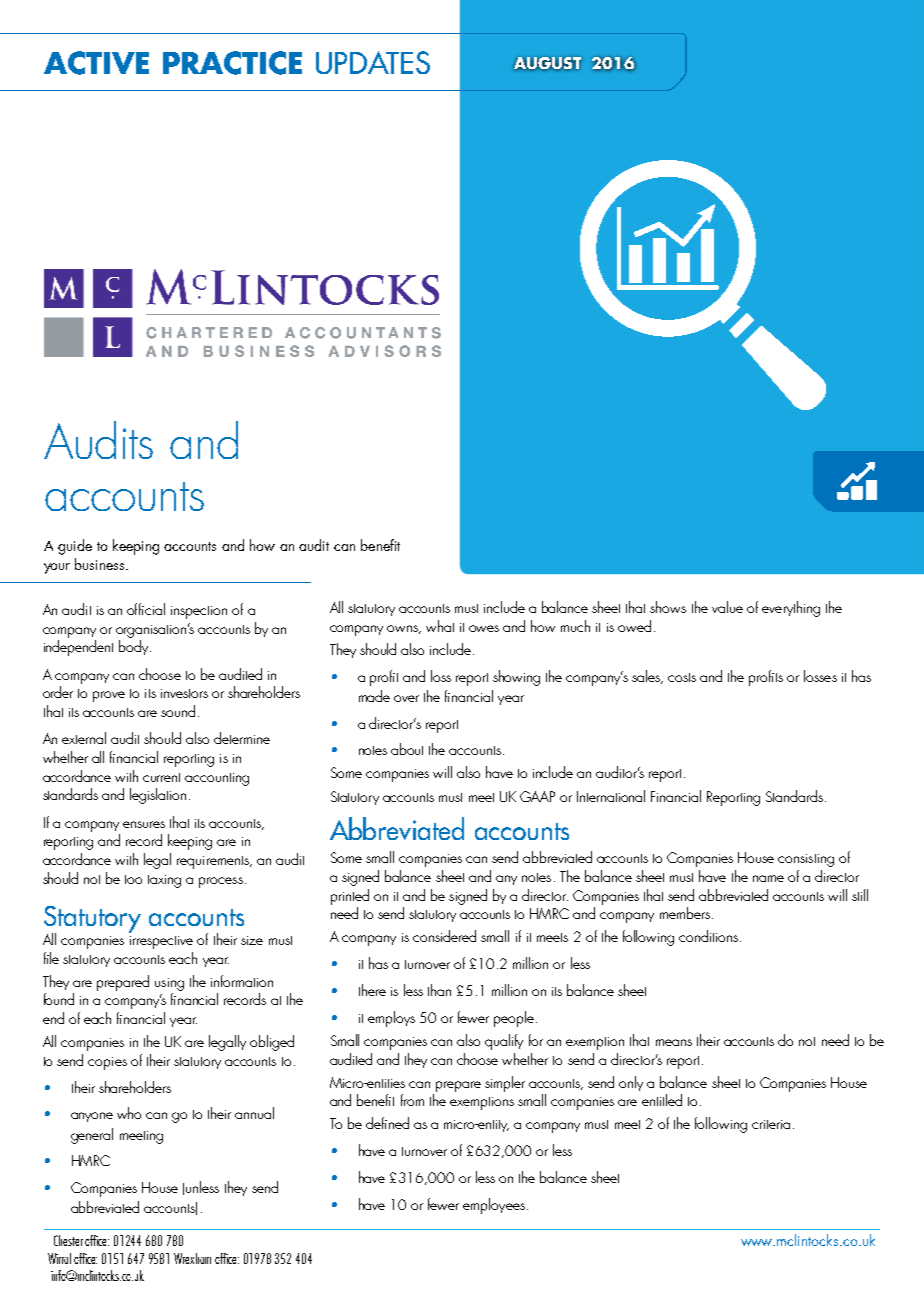 The height and width of the screenshot is (1308, 924). What do you see at coordinates (96, 63) in the screenshot?
I see `ACTIVE` at bounding box center [96, 63].
